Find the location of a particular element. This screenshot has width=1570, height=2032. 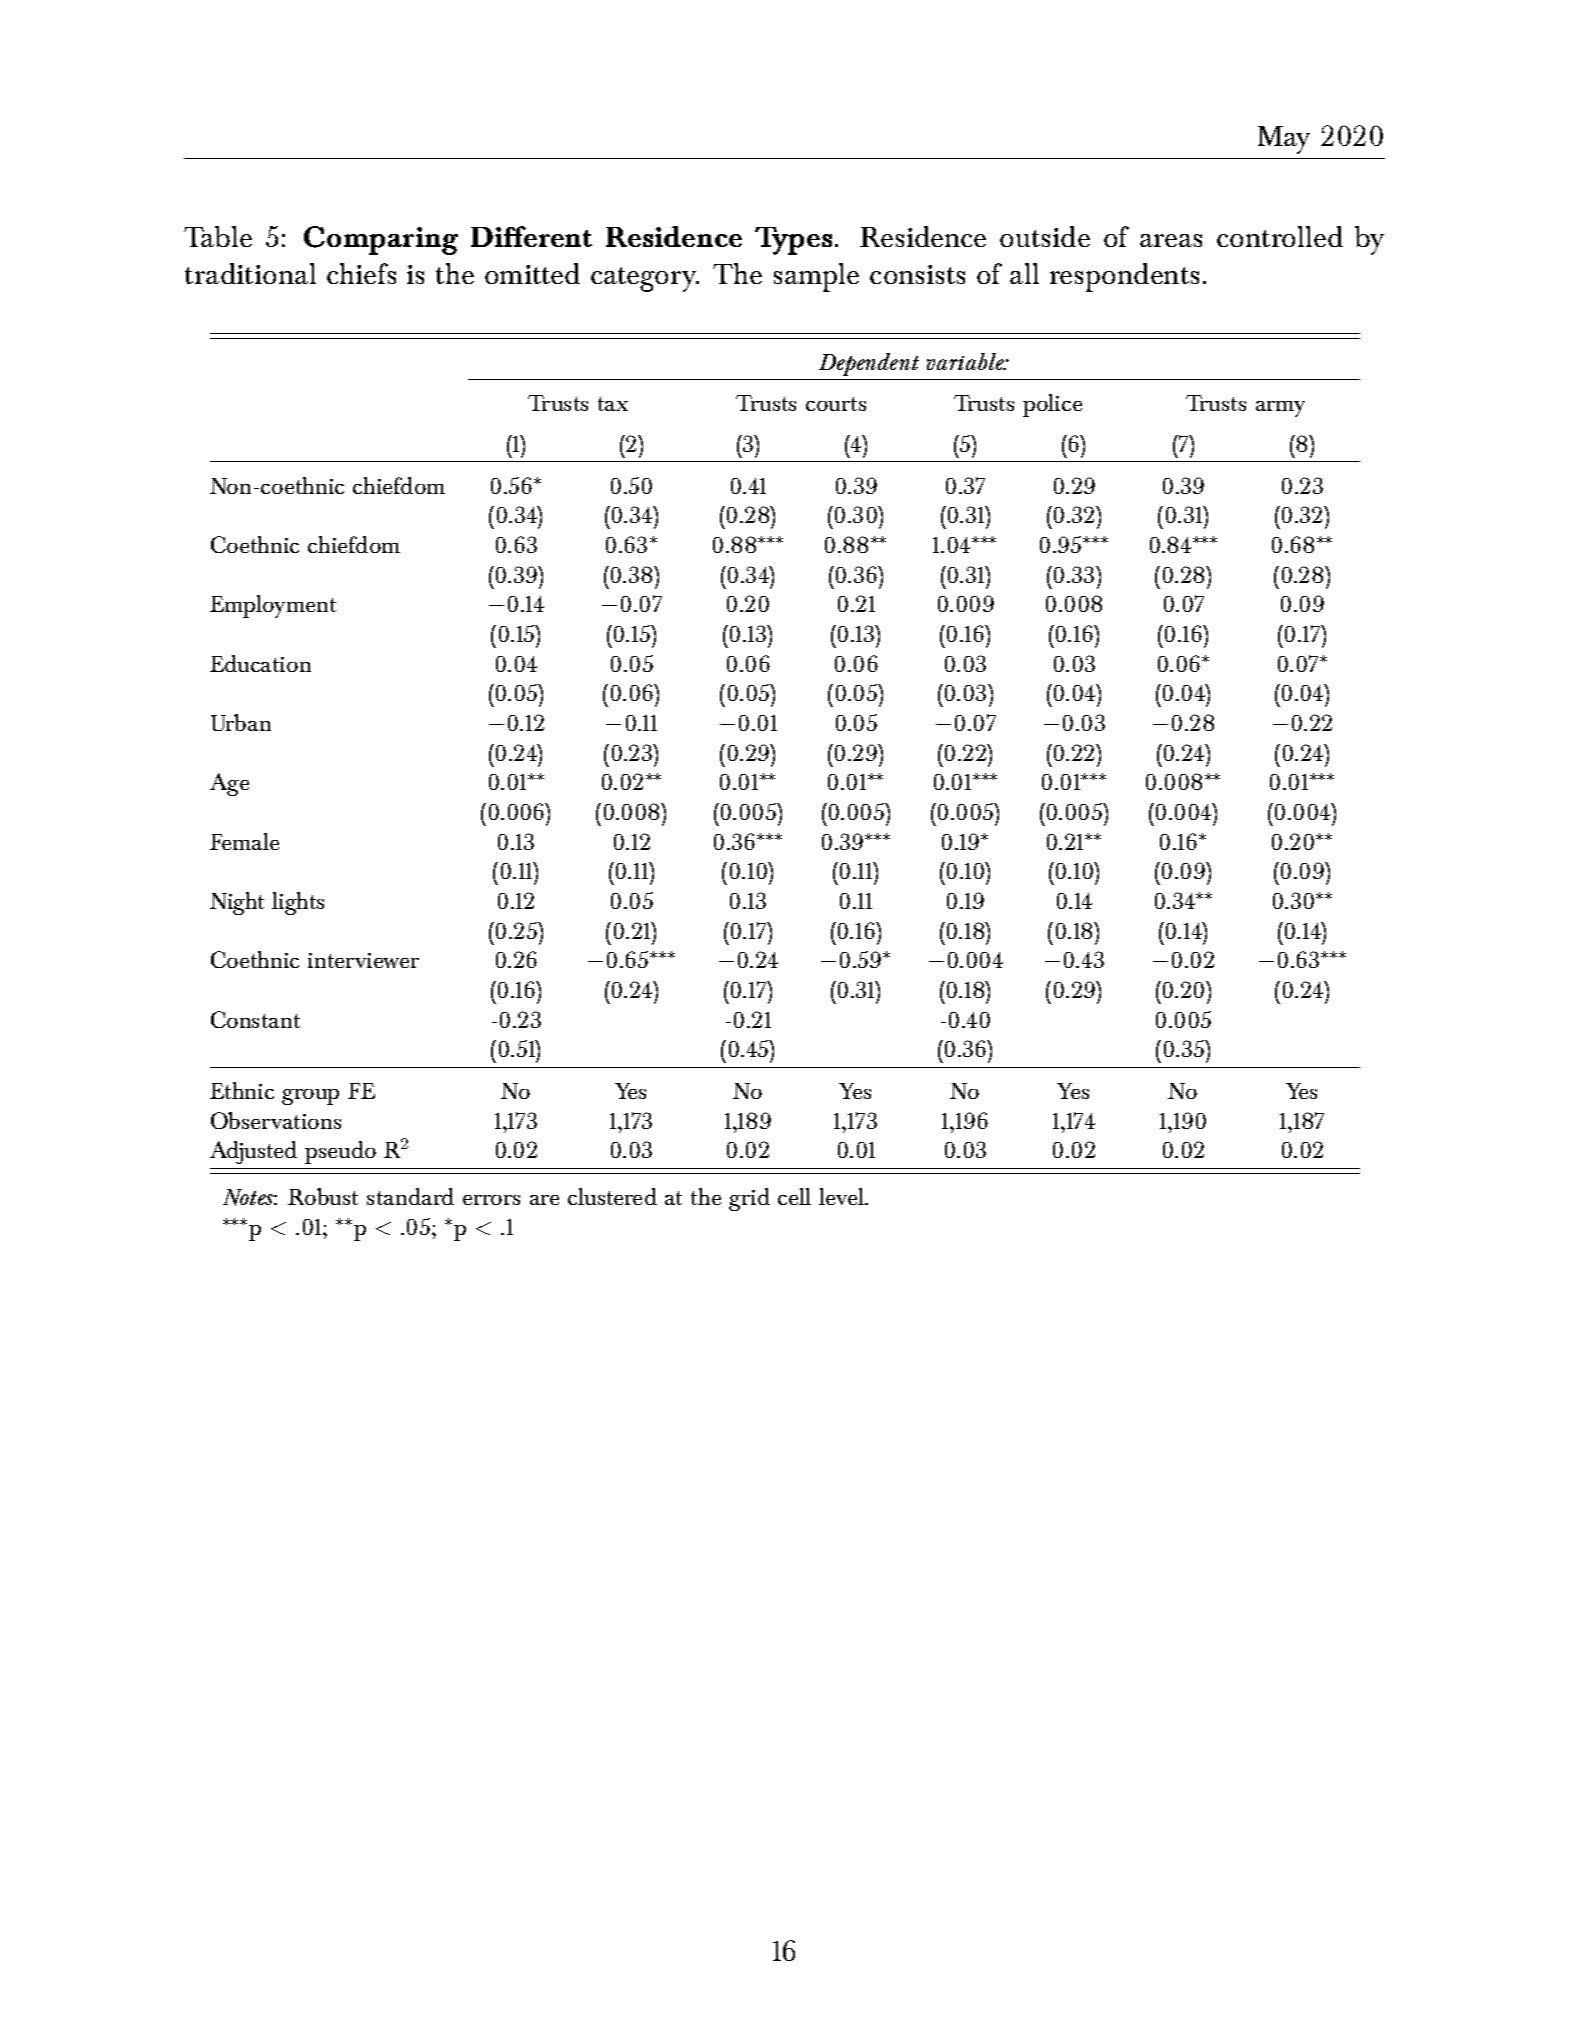

grid is located at coordinates (749, 1199).
